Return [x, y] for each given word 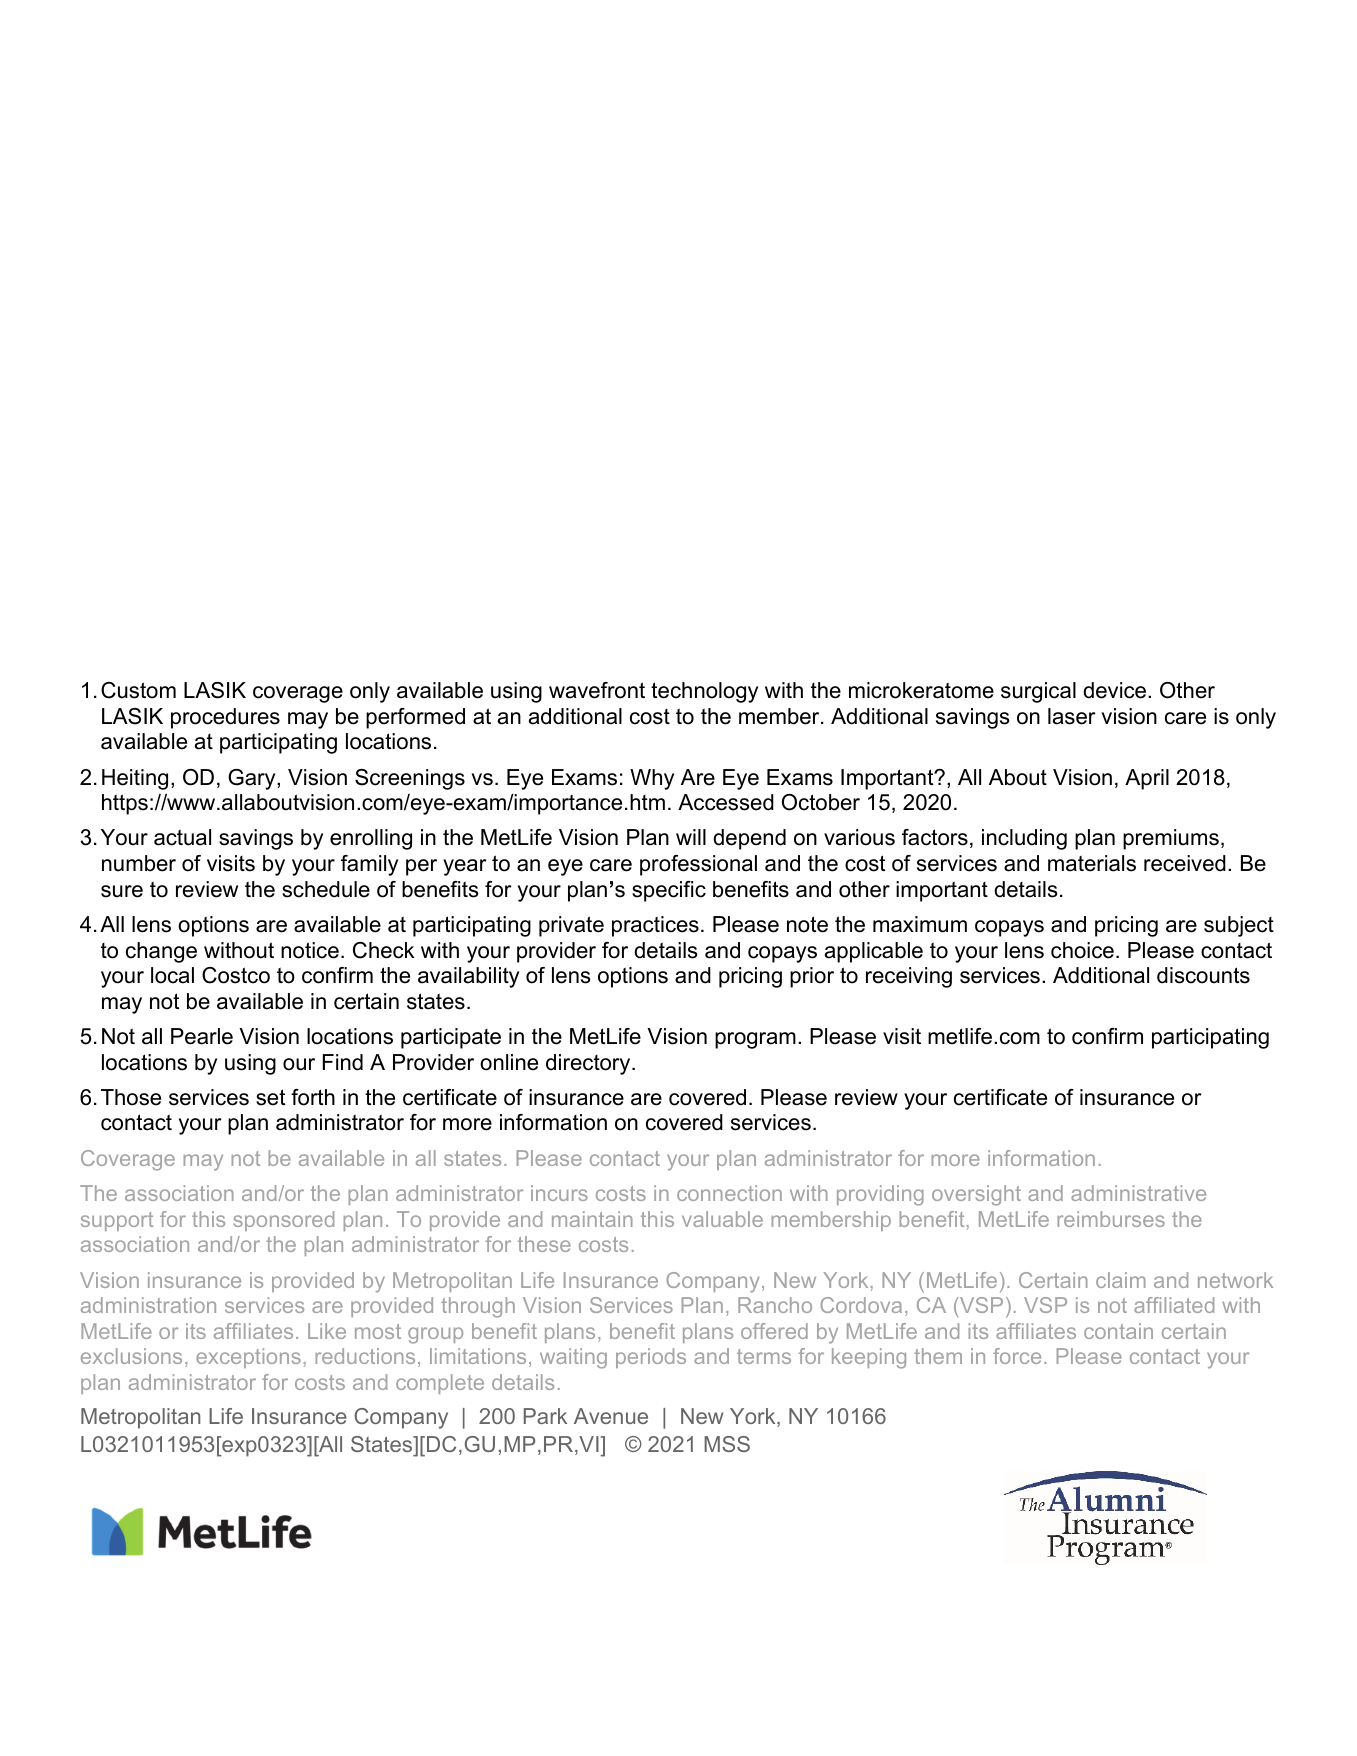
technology [704, 692]
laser [1072, 716]
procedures [225, 718]
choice [1082, 950]
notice [310, 950]
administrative [1138, 1193]
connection [729, 1193]
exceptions [248, 1358]
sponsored [284, 1221]
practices [655, 926]
